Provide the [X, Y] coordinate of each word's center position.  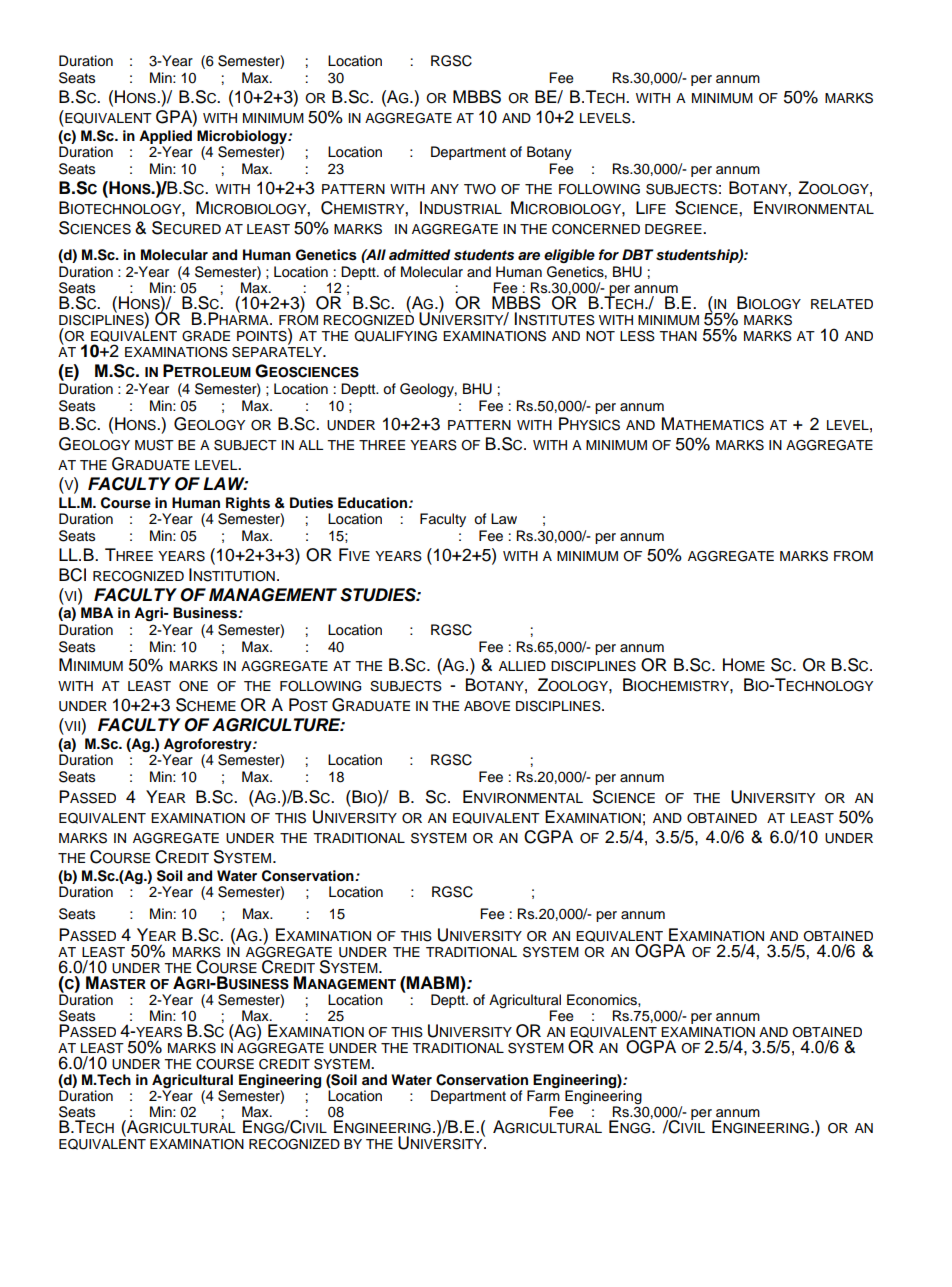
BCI [72, 575]
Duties [311, 503]
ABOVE [487, 706]
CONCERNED [596, 229]
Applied [165, 137]
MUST [154, 445]
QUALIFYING [395, 336]
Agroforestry [209, 745]
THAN [678, 336]
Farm [543, 1095]
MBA [97, 612]
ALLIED [522, 666]
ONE [193, 686]
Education [374, 503]
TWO [480, 189]
